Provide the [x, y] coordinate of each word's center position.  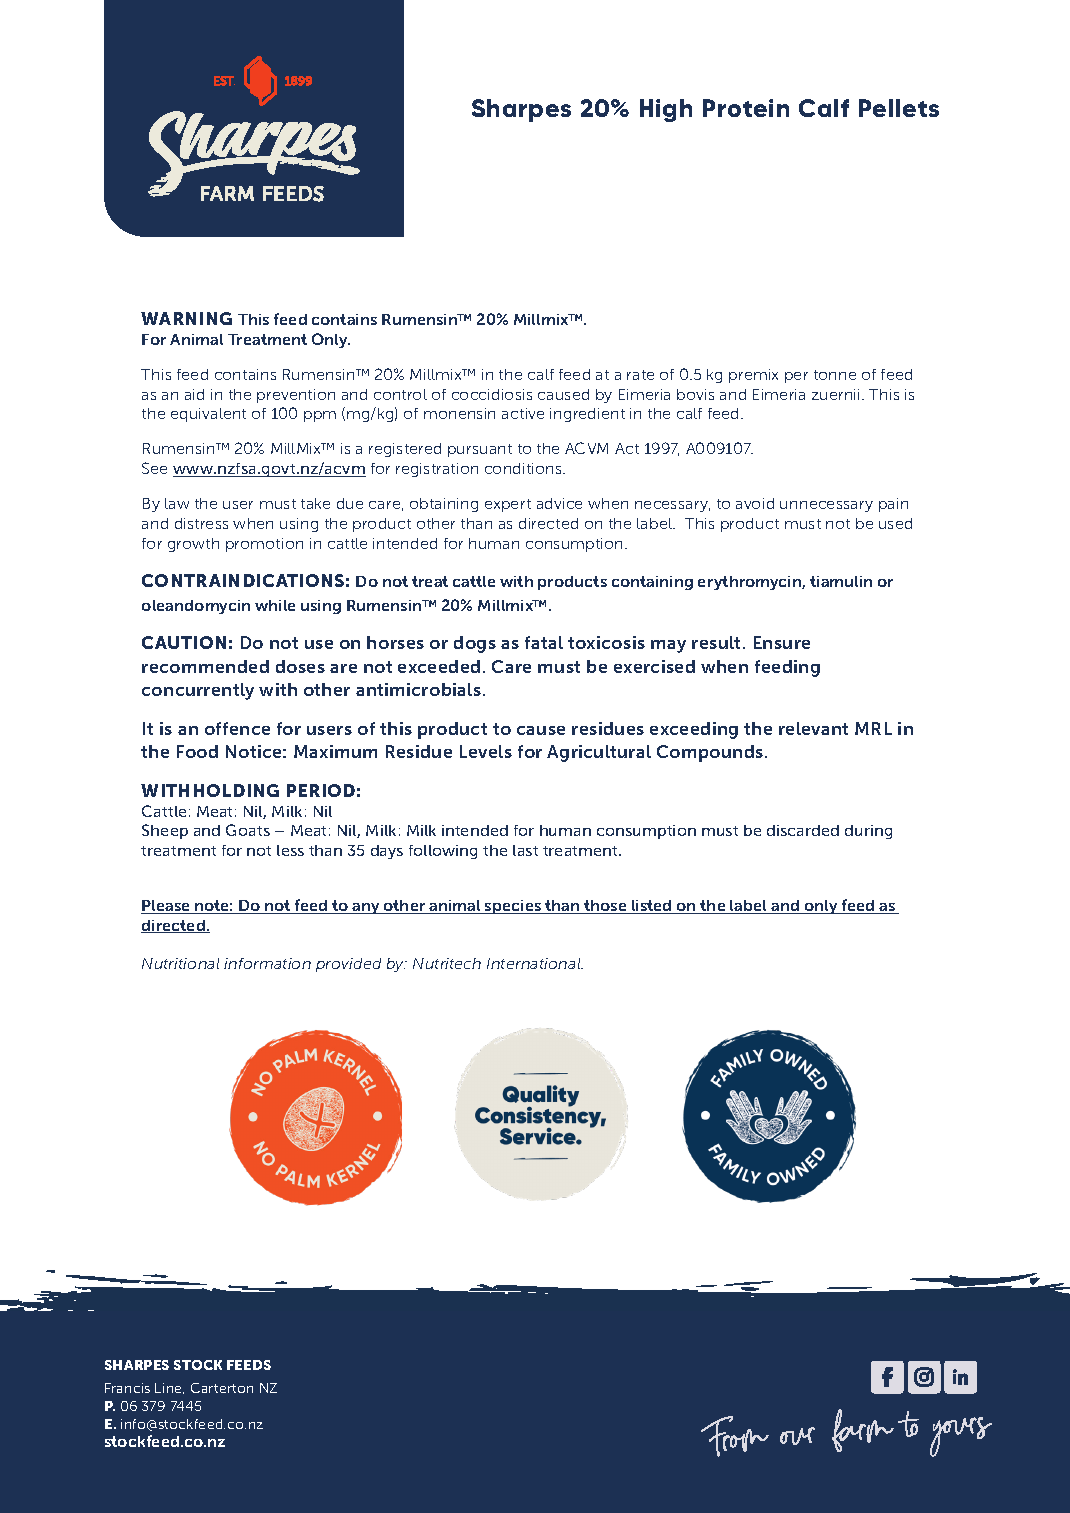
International [535, 963]
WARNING [186, 318]
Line [169, 1388]
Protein [746, 108]
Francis [127, 1388]
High [666, 110]
